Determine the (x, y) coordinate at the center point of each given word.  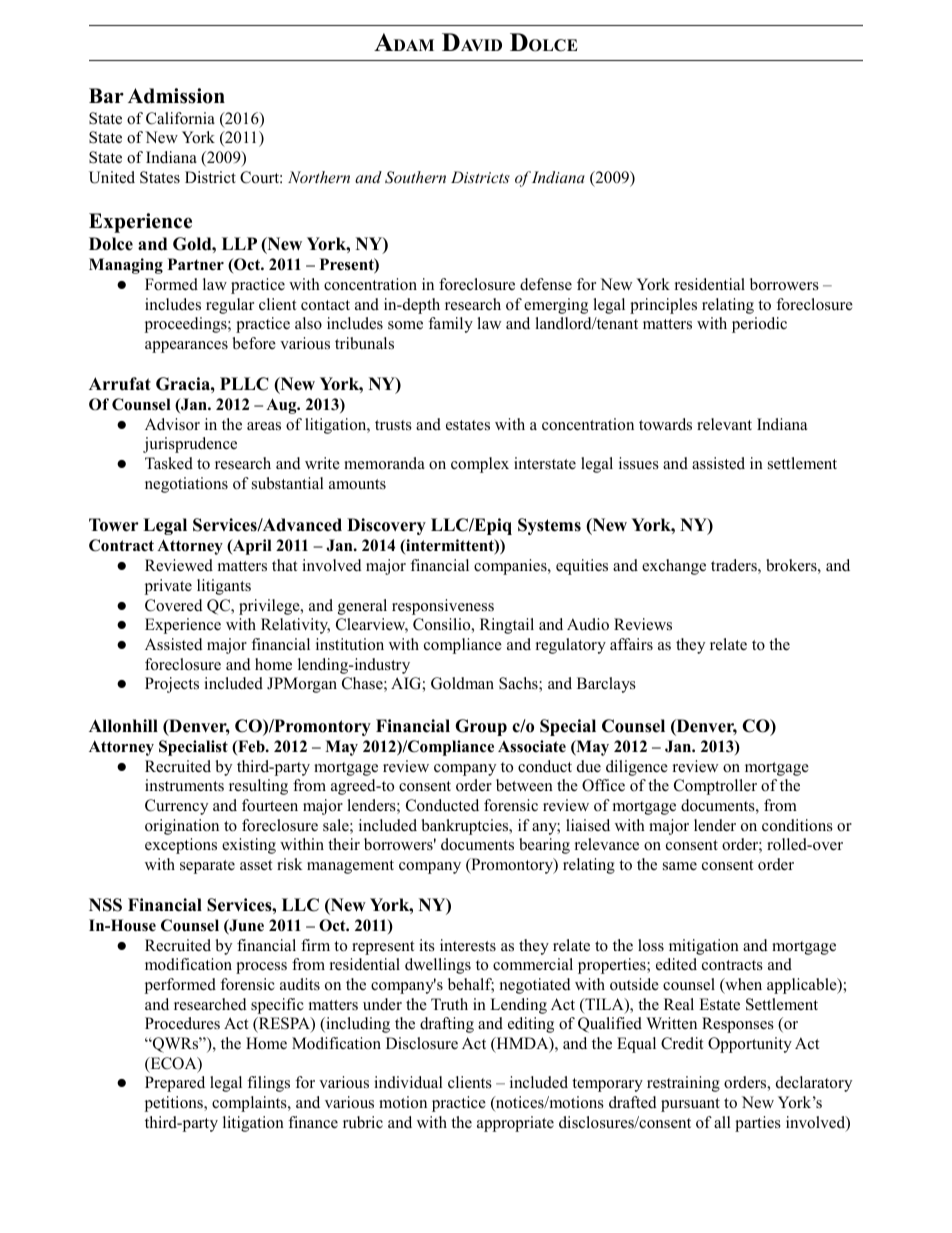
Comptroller (715, 787)
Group (481, 727)
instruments (184, 785)
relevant (724, 424)
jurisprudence (190, 445)
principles (663, 306)
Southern (415, 177)
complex (480, 465)
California (180, 118)
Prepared (175, 1084)
